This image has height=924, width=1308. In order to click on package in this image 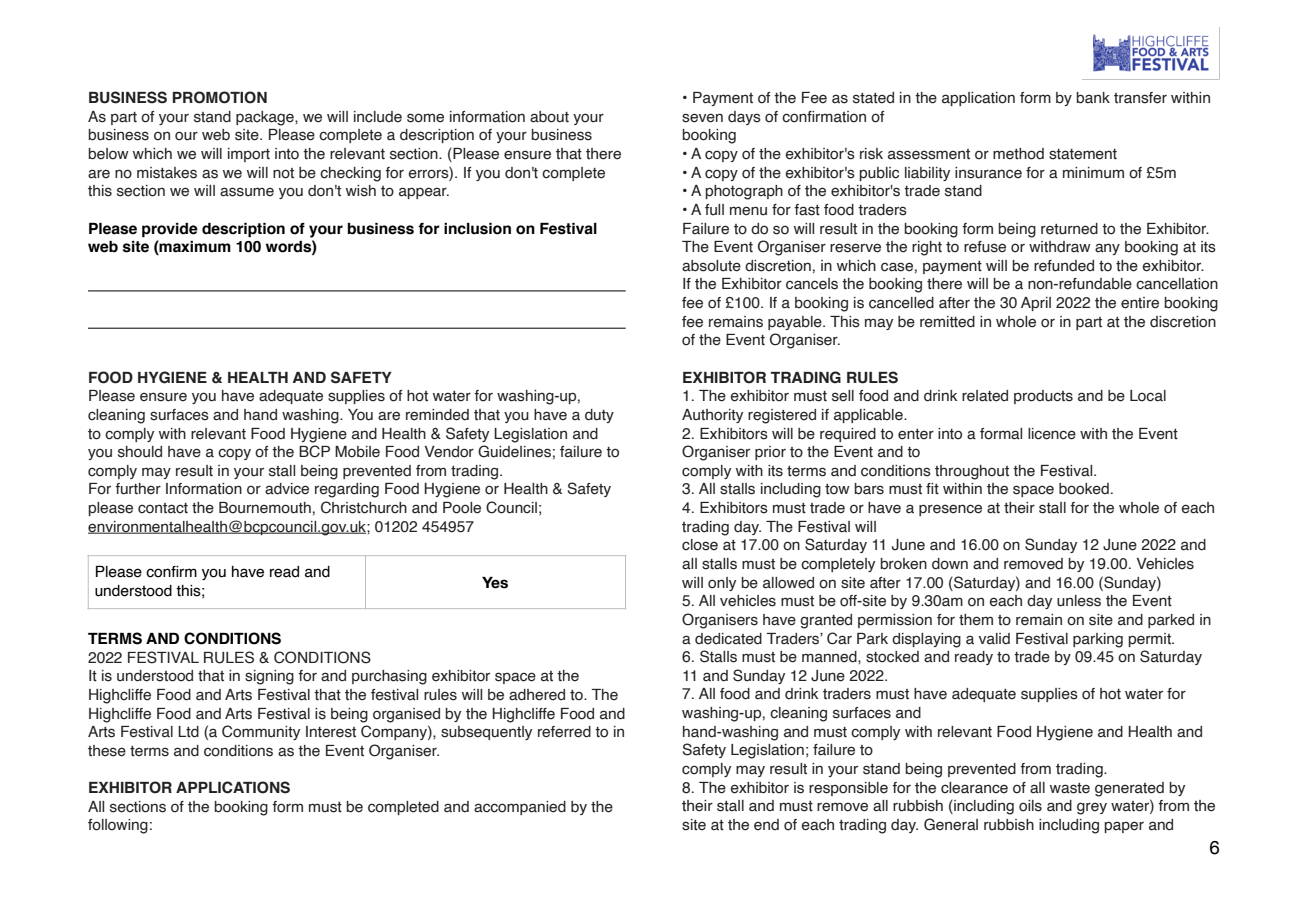, I will do `click(266, 118)`.
